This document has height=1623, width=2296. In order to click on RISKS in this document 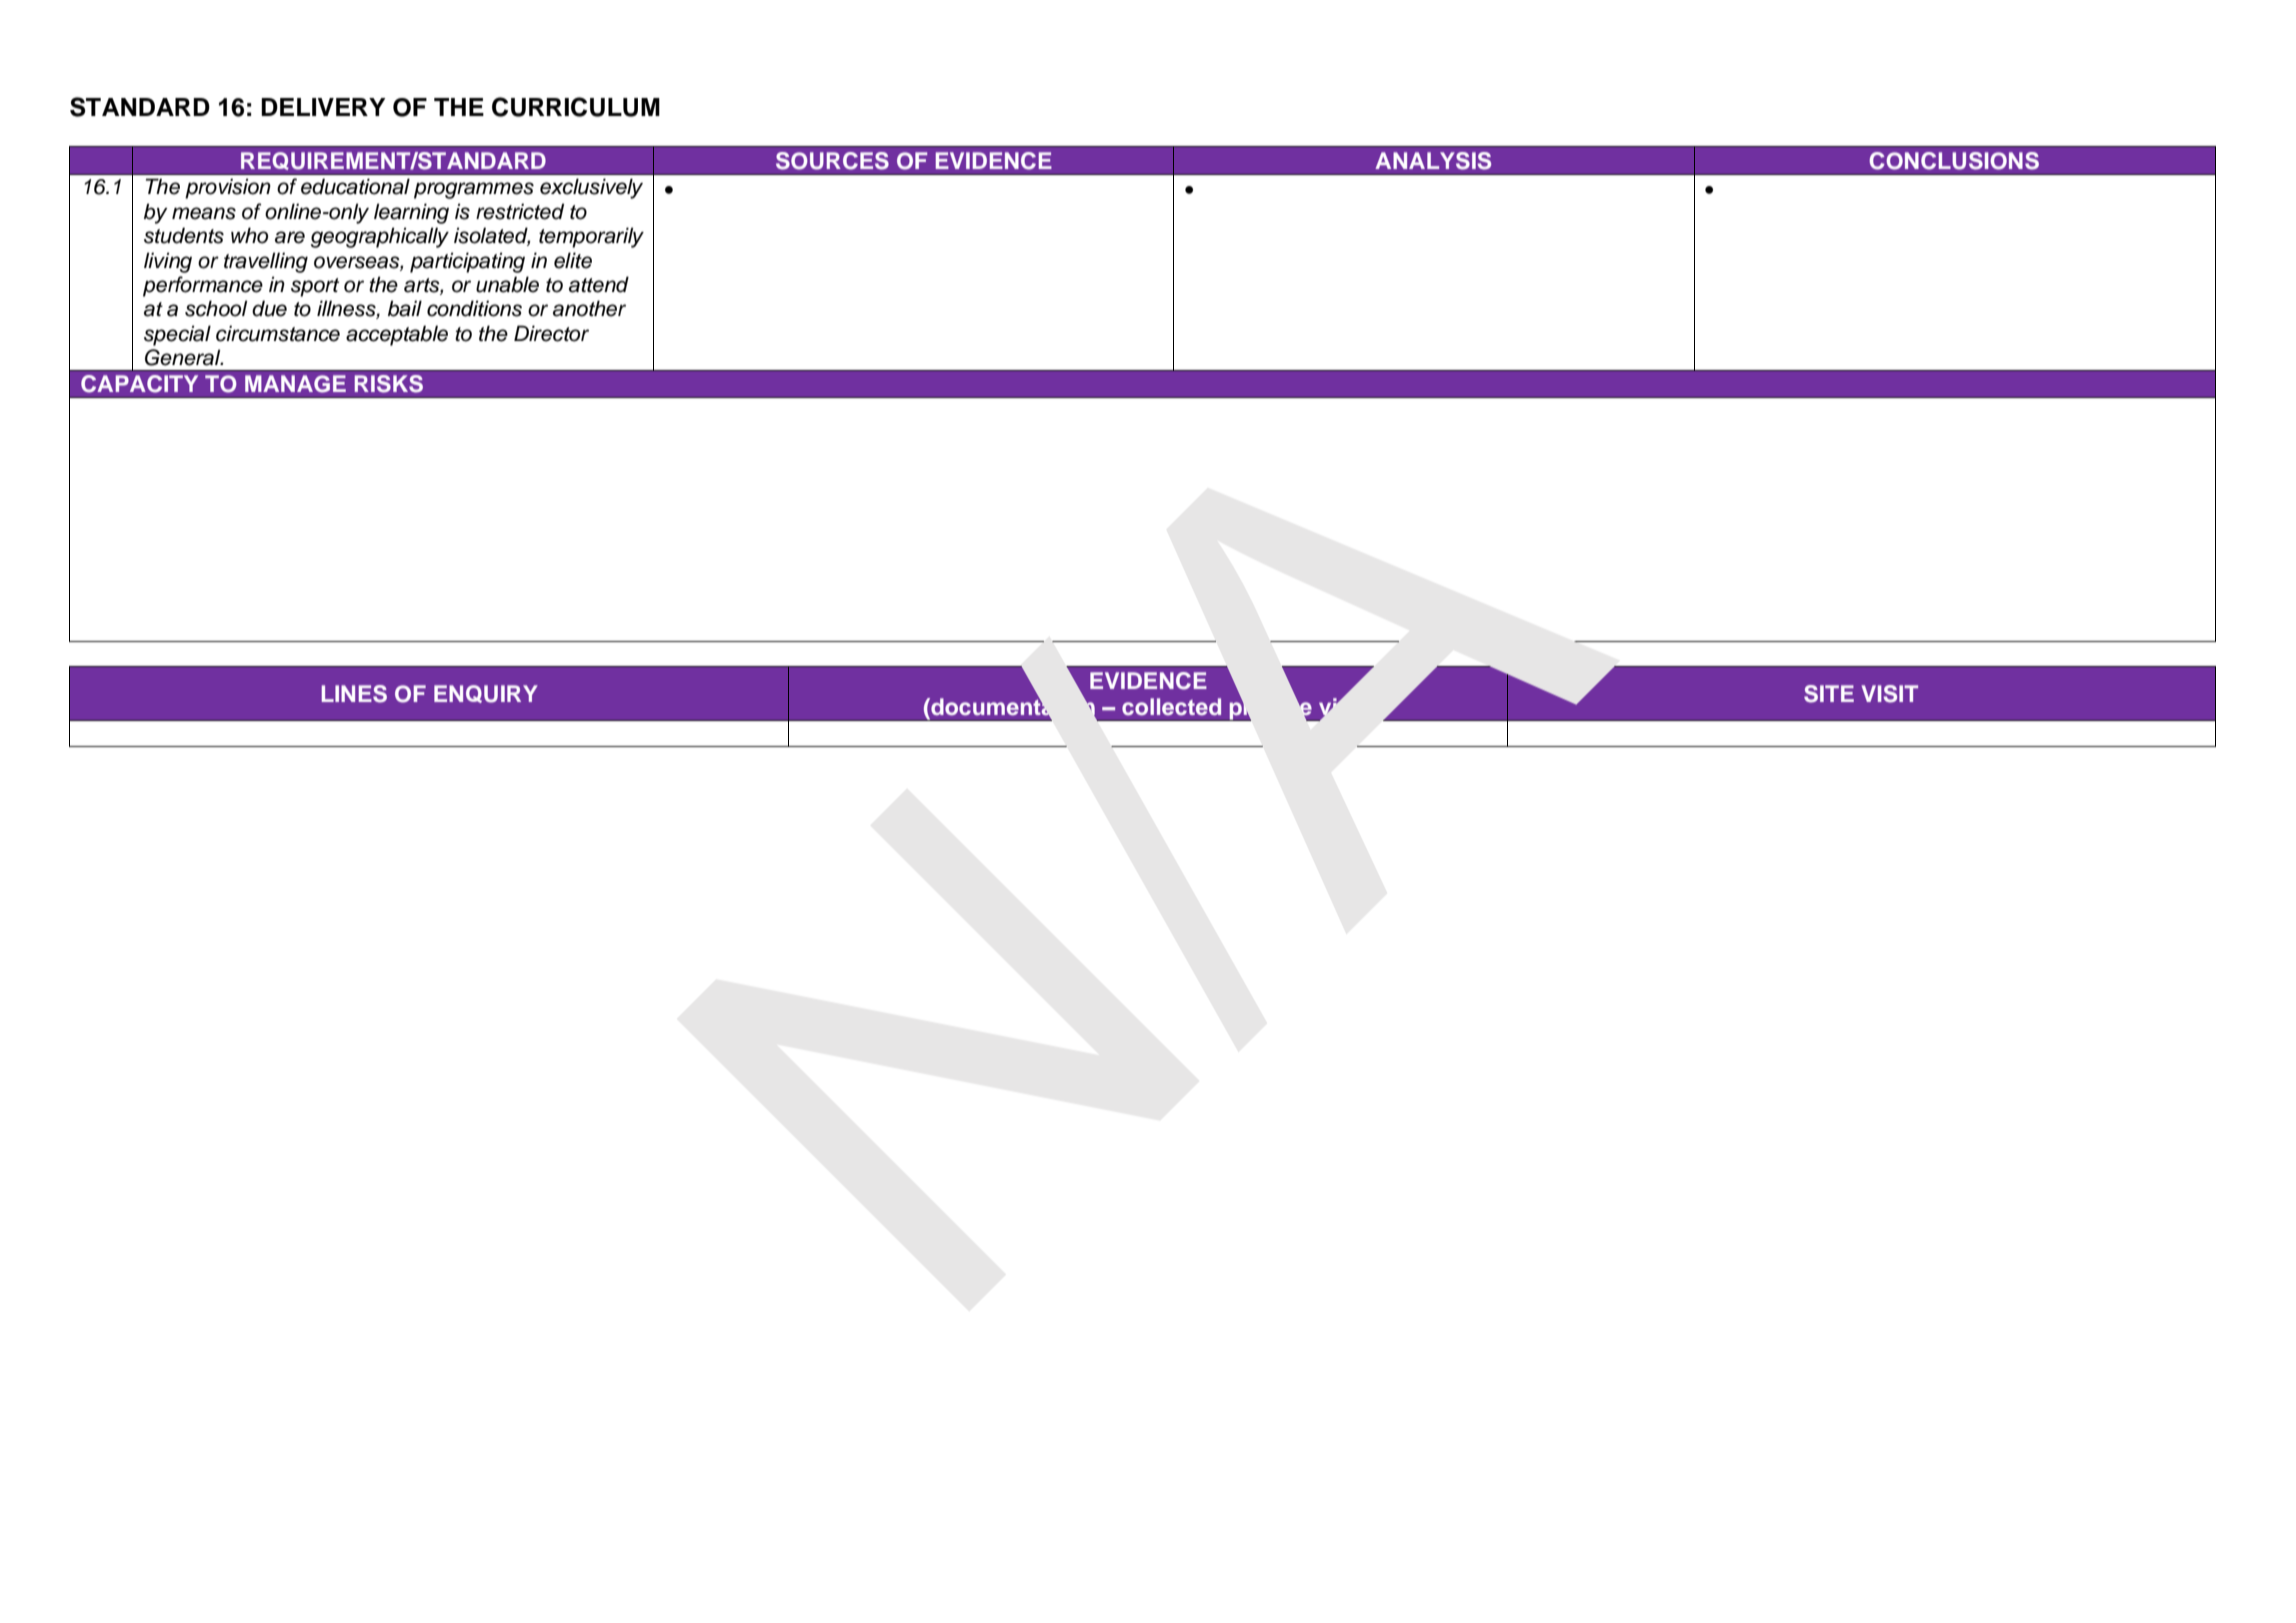, I will do `click(389, 384)`.
